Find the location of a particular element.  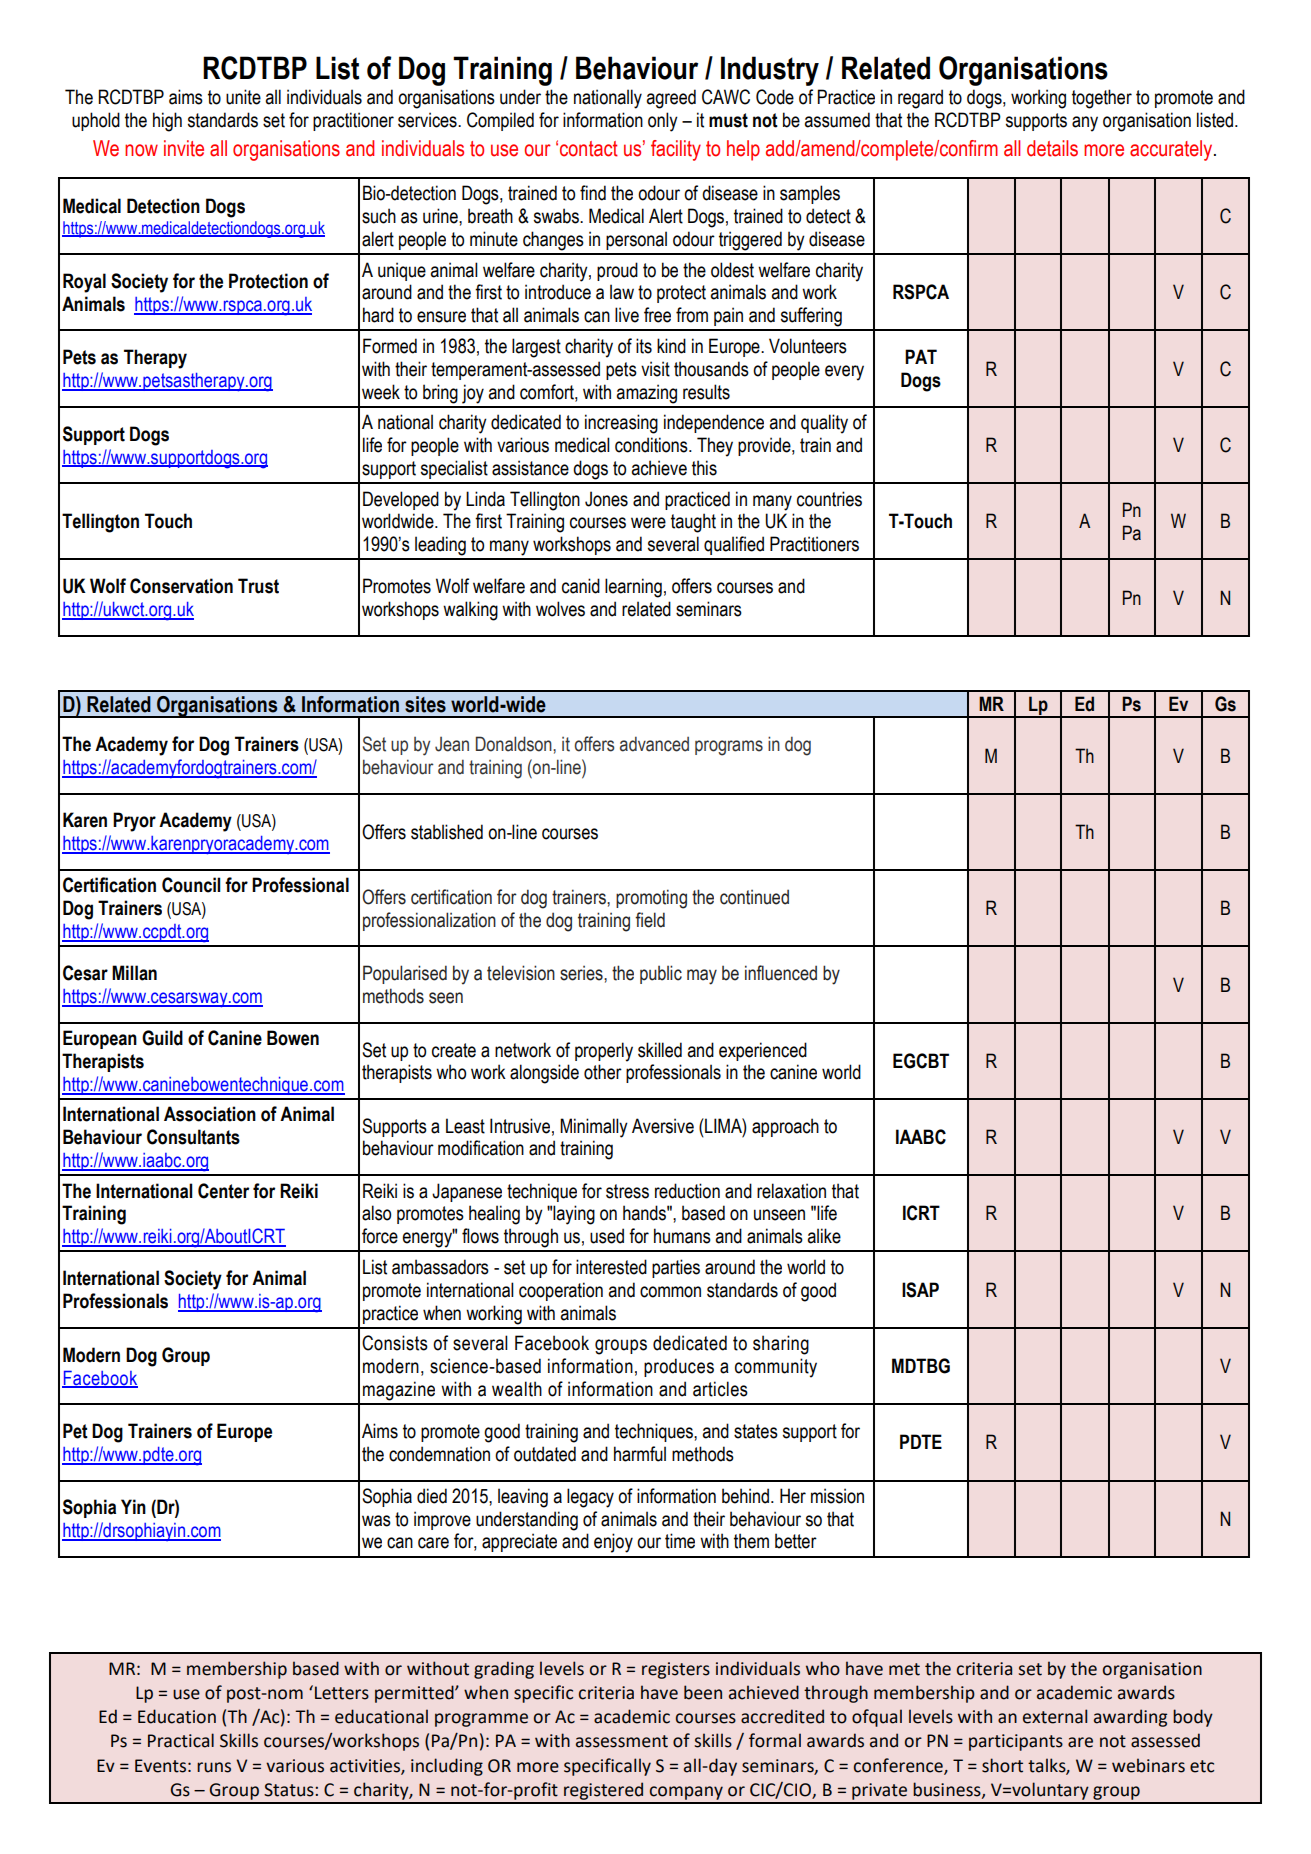

learning is located at coordinates (633, 588).
